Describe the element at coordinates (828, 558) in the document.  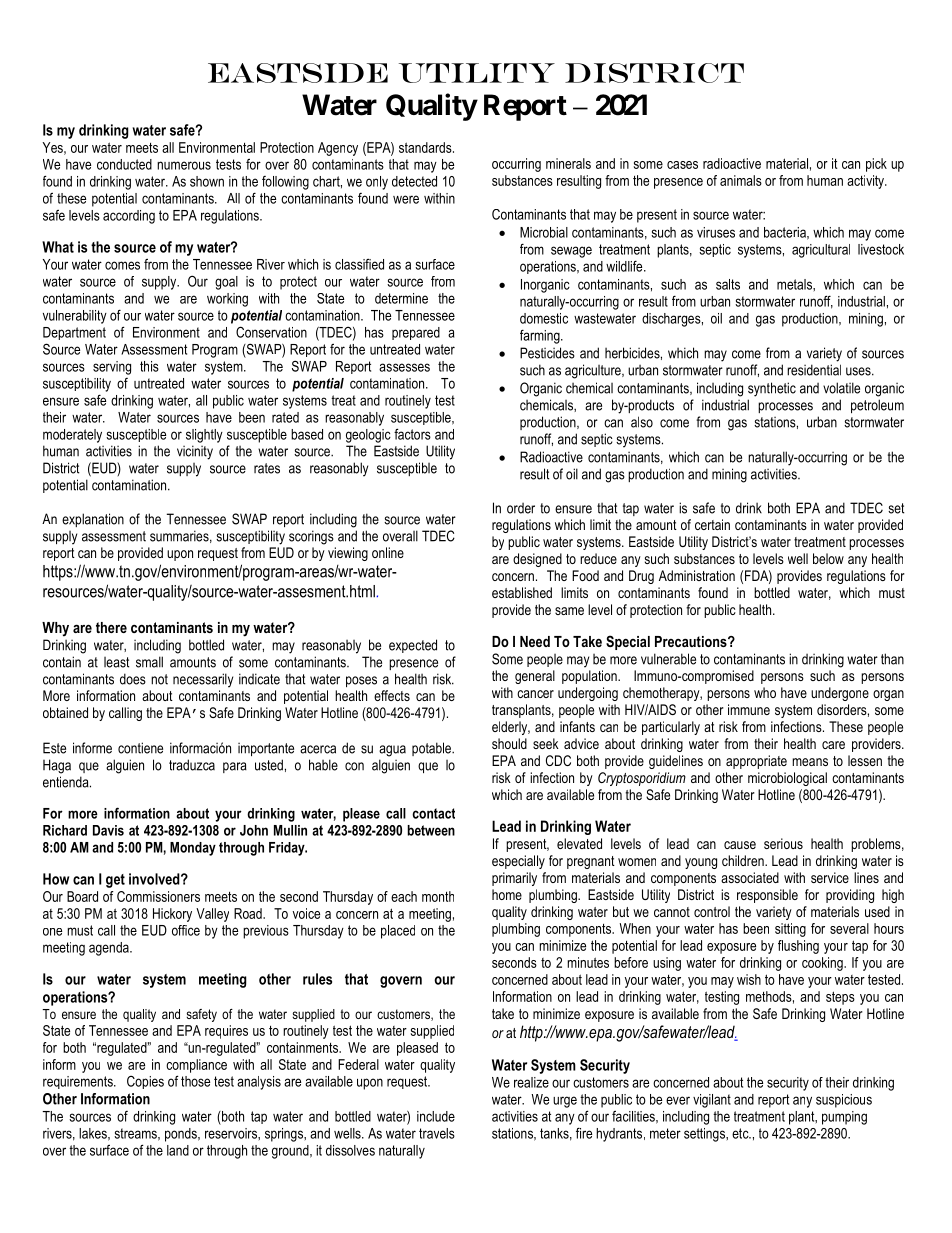
I see `below` at that location.
